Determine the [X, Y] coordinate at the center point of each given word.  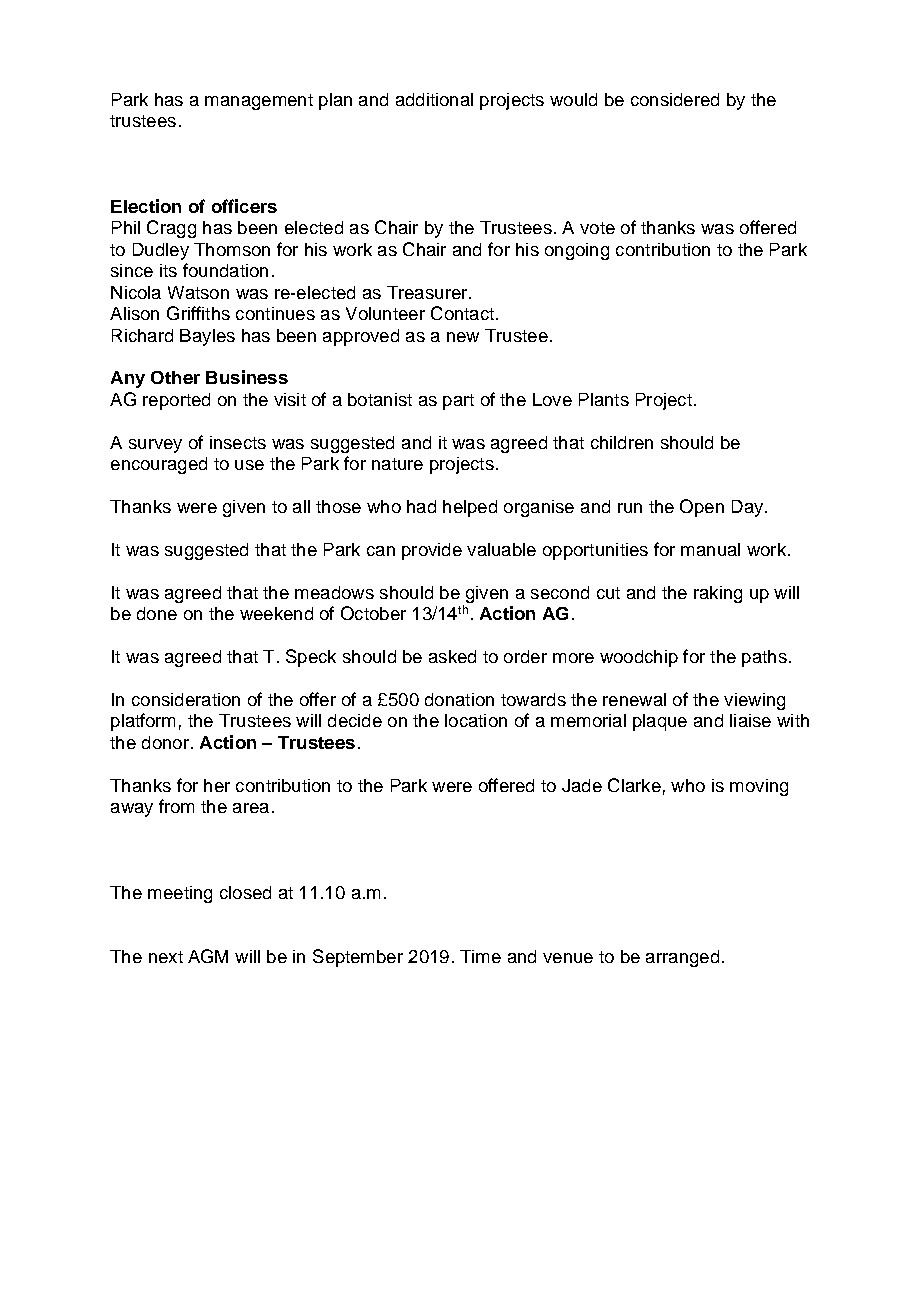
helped [470, 508]
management [259, 102]
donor [165, 742]
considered [675, 99]
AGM [208, 956]
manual [710, 549]
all [301, 506]
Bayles [207, 337]
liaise [750, 720]
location [476, 720]
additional [434, 99]
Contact [462, 313]
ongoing [577, 251]
